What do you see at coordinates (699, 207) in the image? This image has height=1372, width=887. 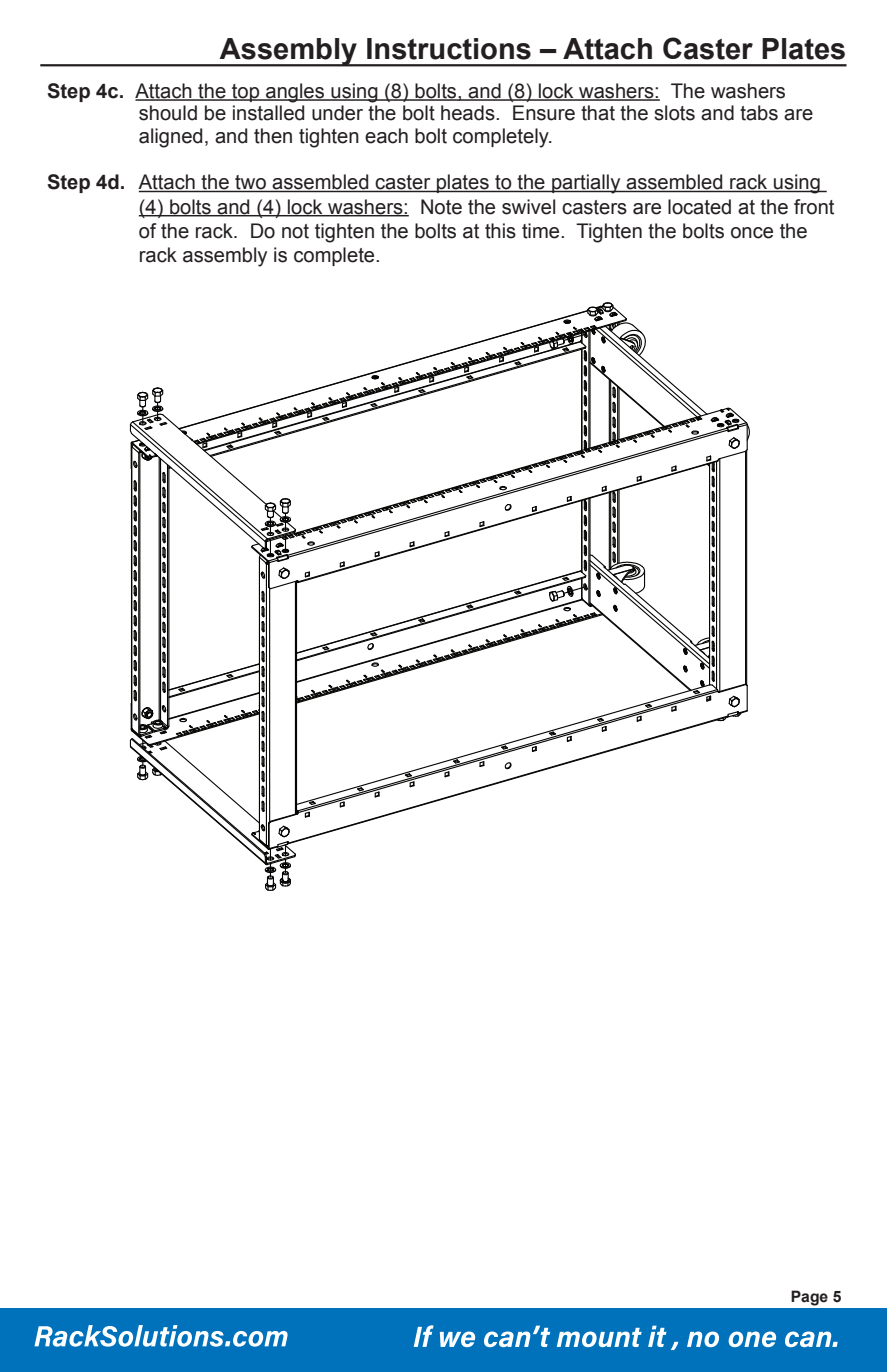 I see `located` at bounding box center [699, 207].
